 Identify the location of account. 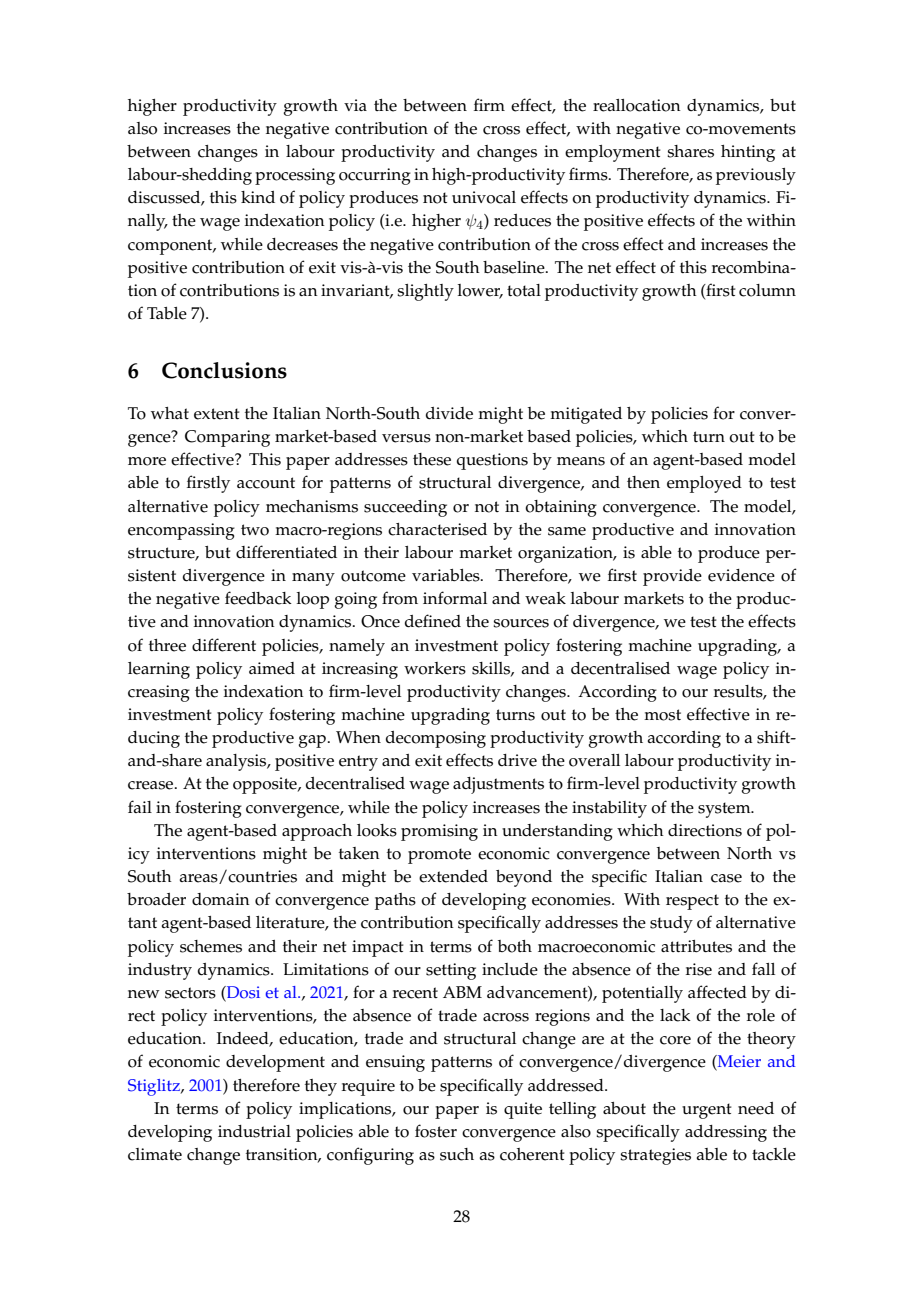
(266, 483).
